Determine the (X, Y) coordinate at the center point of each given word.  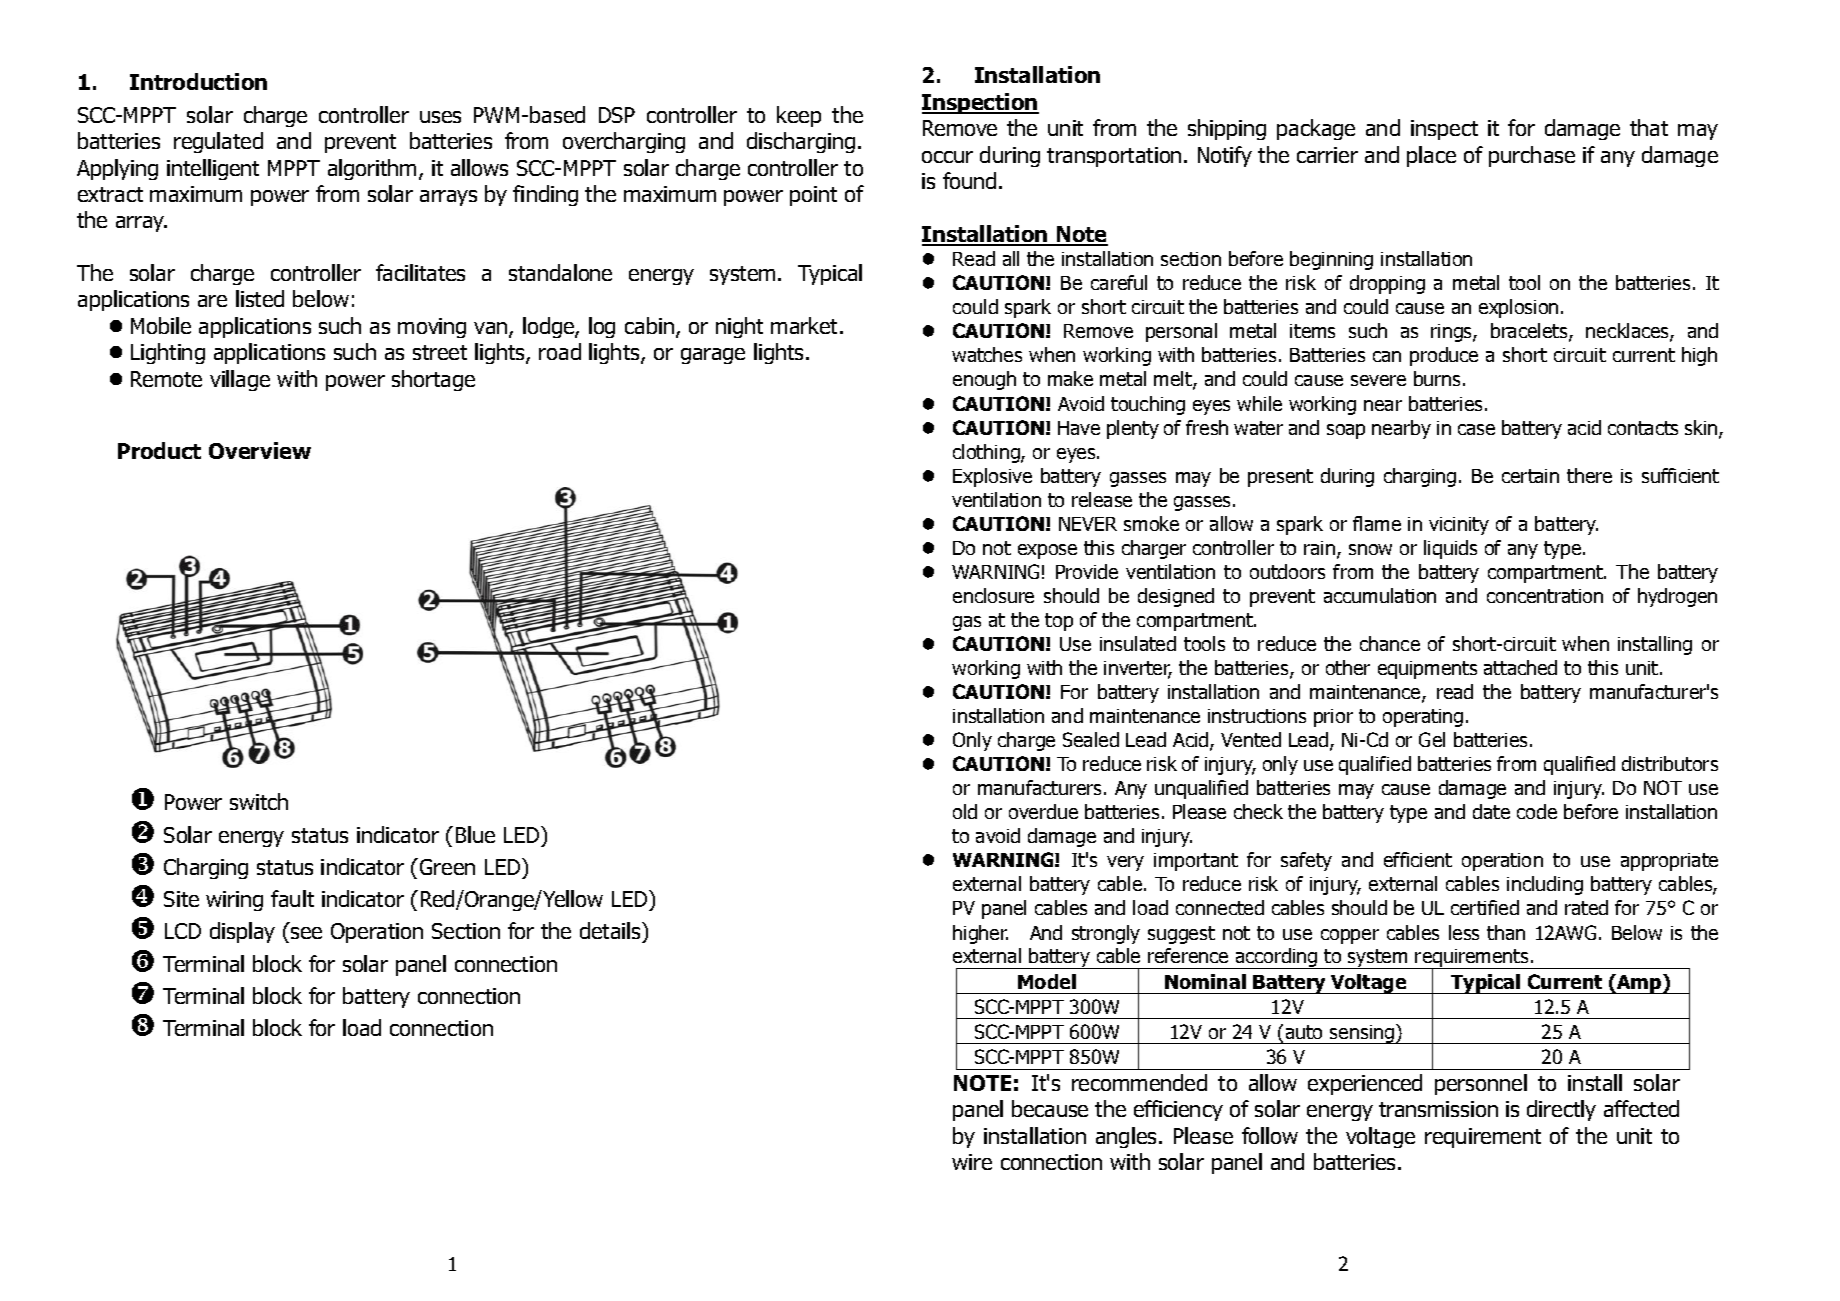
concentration (1545, 596)
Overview (260, 450)
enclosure (993, 595)
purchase (1532, 156)
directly (1561, 1110)
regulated (218, 142)
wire (972, 1162)
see (306, 933)
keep (799, 116)
